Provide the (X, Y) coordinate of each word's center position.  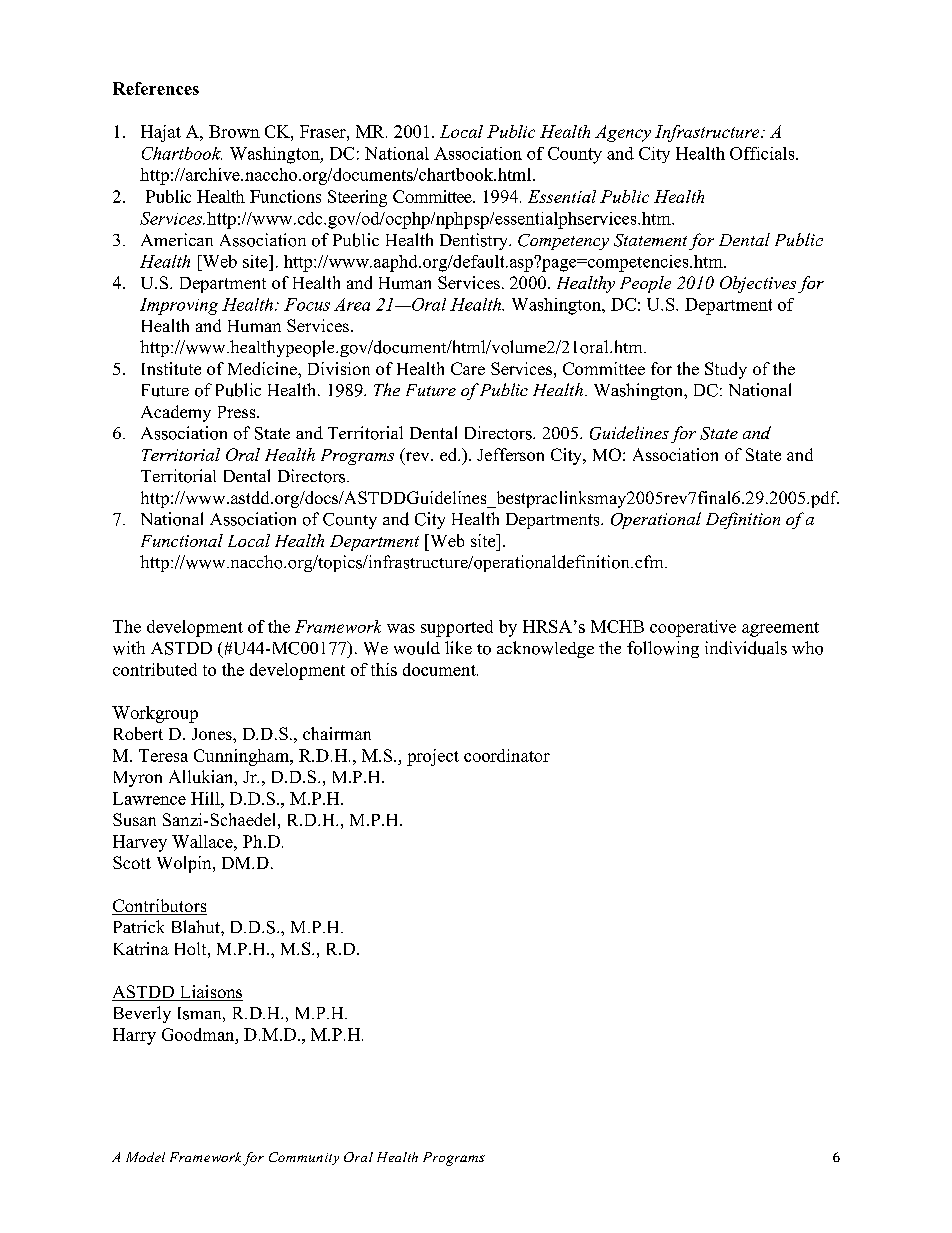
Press (238, 412)
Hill (206, 798)
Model (145, 1157)
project (433, 757)
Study (726, 370)
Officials (763, 153)
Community (304, 1158)
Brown (234, 131)
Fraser (324, 131)
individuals (746, 648)
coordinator (507, 755)
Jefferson (510, 454)
